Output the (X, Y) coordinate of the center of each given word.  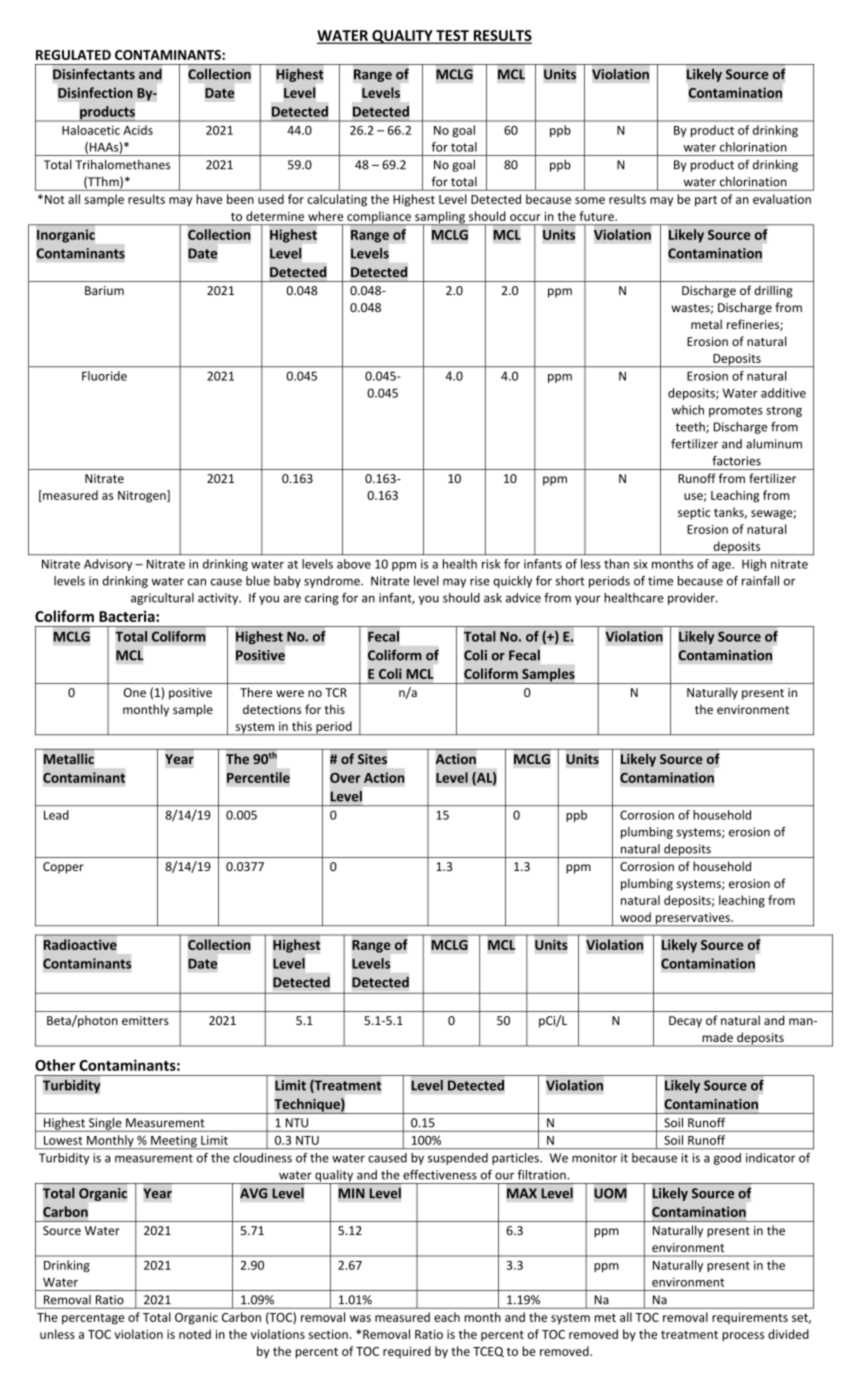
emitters (145, 1020)
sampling (440, 218)
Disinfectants (94, 74)
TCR (336, 692)
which (688, 410)
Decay (685, 1022)
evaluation (782, 199)
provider (692, 599)
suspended (458, 1159)
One (135, 692)
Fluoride (104, 376)
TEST (452, 36)
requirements (750, 1318)
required (407, 1352)
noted (195, 1334)
